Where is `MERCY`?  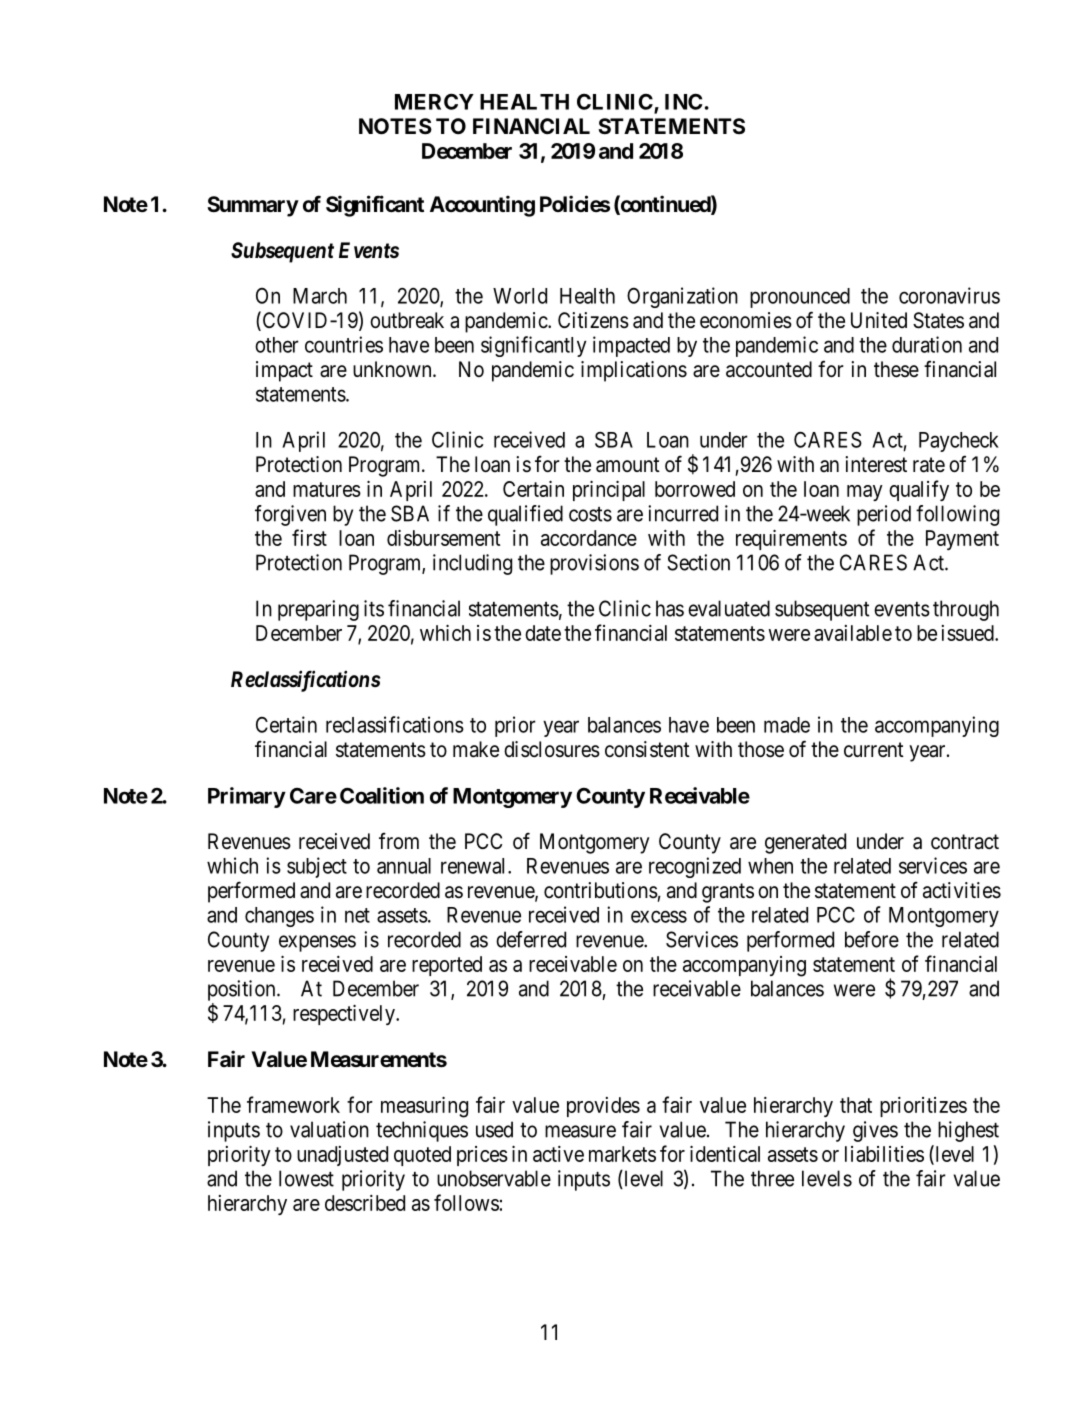 MERCY is located at coordinates (434, 101).
